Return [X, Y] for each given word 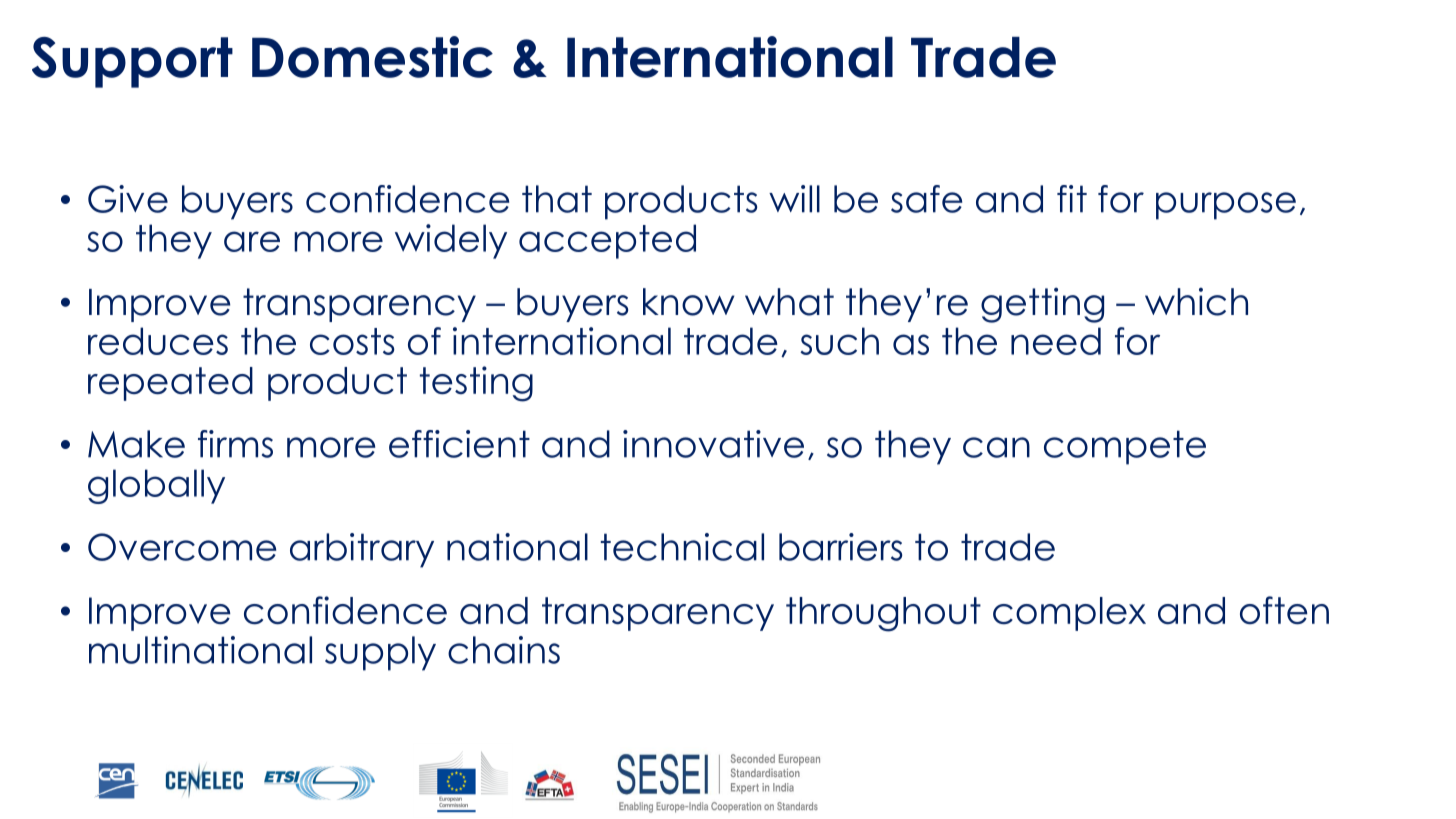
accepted [607, 241]
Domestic [372, 57]
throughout [883, 614]
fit [1072, 199]
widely [451, 241]
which [1196, 301]
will [794, 199]
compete [1125, 447]
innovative [713, 444]
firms [235, 444]
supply [380, 653]
